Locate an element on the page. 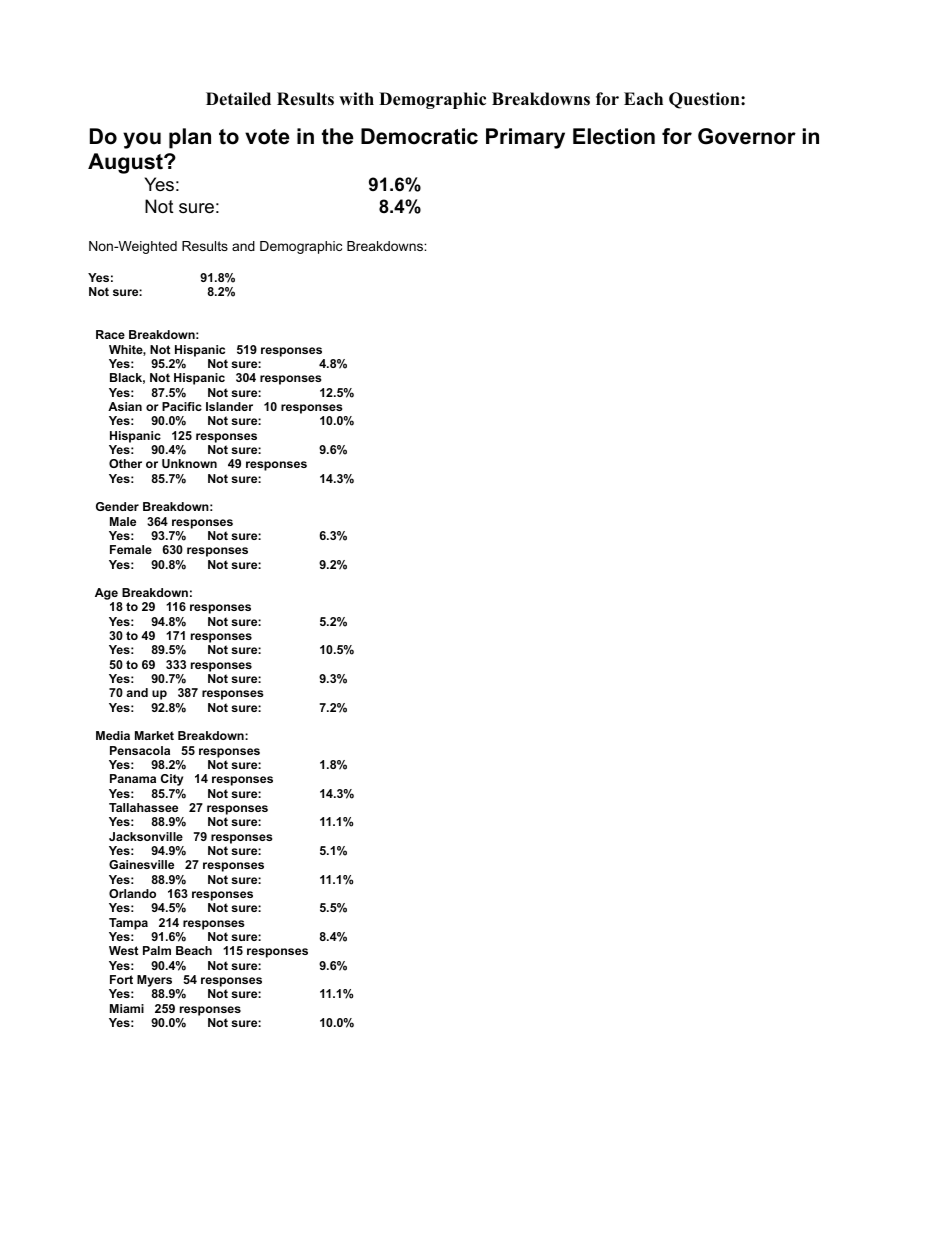  Pacific is located at coordinates (182, 406).
